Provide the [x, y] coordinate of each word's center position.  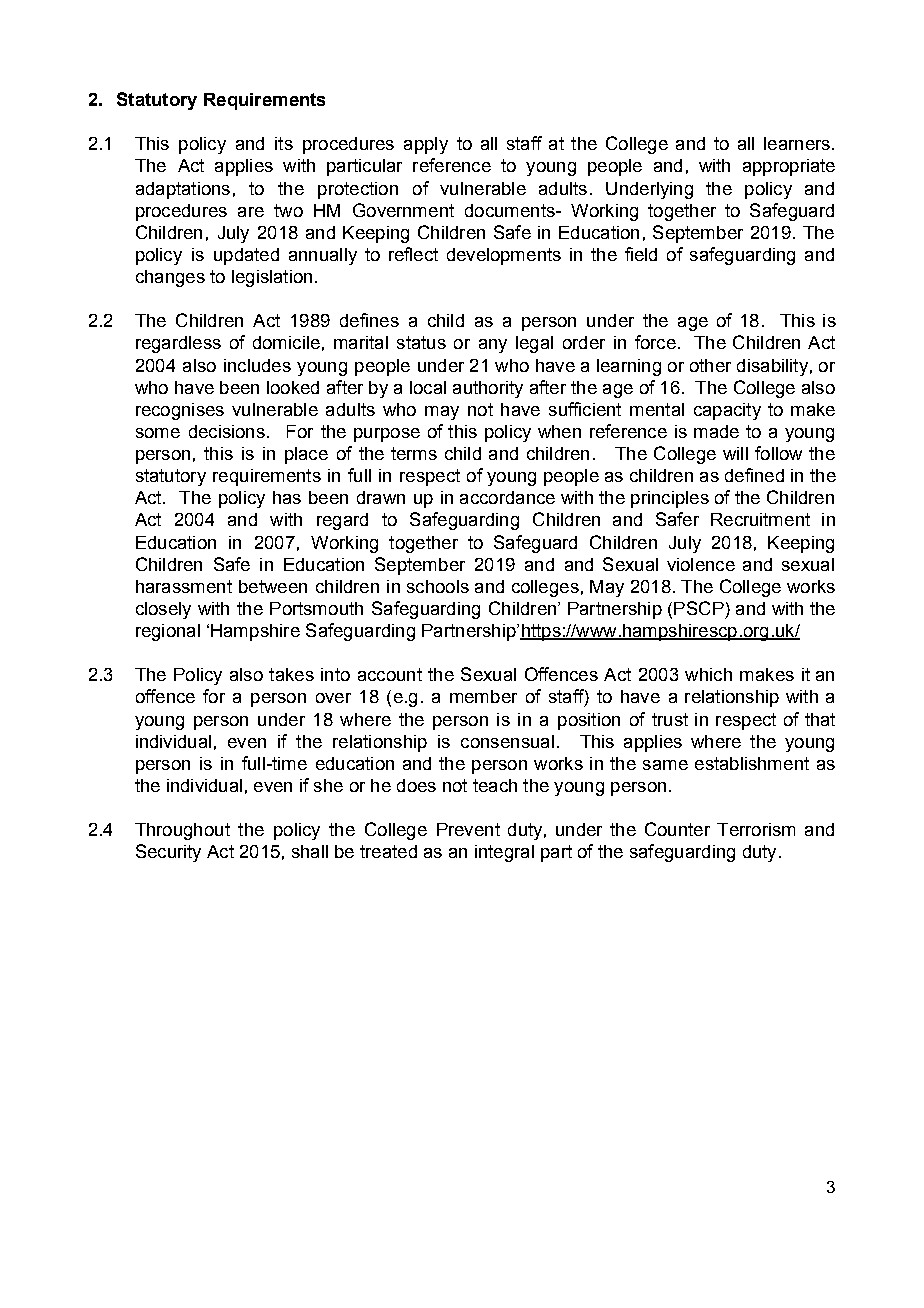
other [710, 365]
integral [504, 853]
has [287, 497]
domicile [286, 342]
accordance [507, 497]
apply [426, 145]
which [708, 674]
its [284, 143]
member [483, 696]
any [493, 346]
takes [291, 674]
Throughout [182, 831]
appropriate [789, 167]
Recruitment [760, 519]
